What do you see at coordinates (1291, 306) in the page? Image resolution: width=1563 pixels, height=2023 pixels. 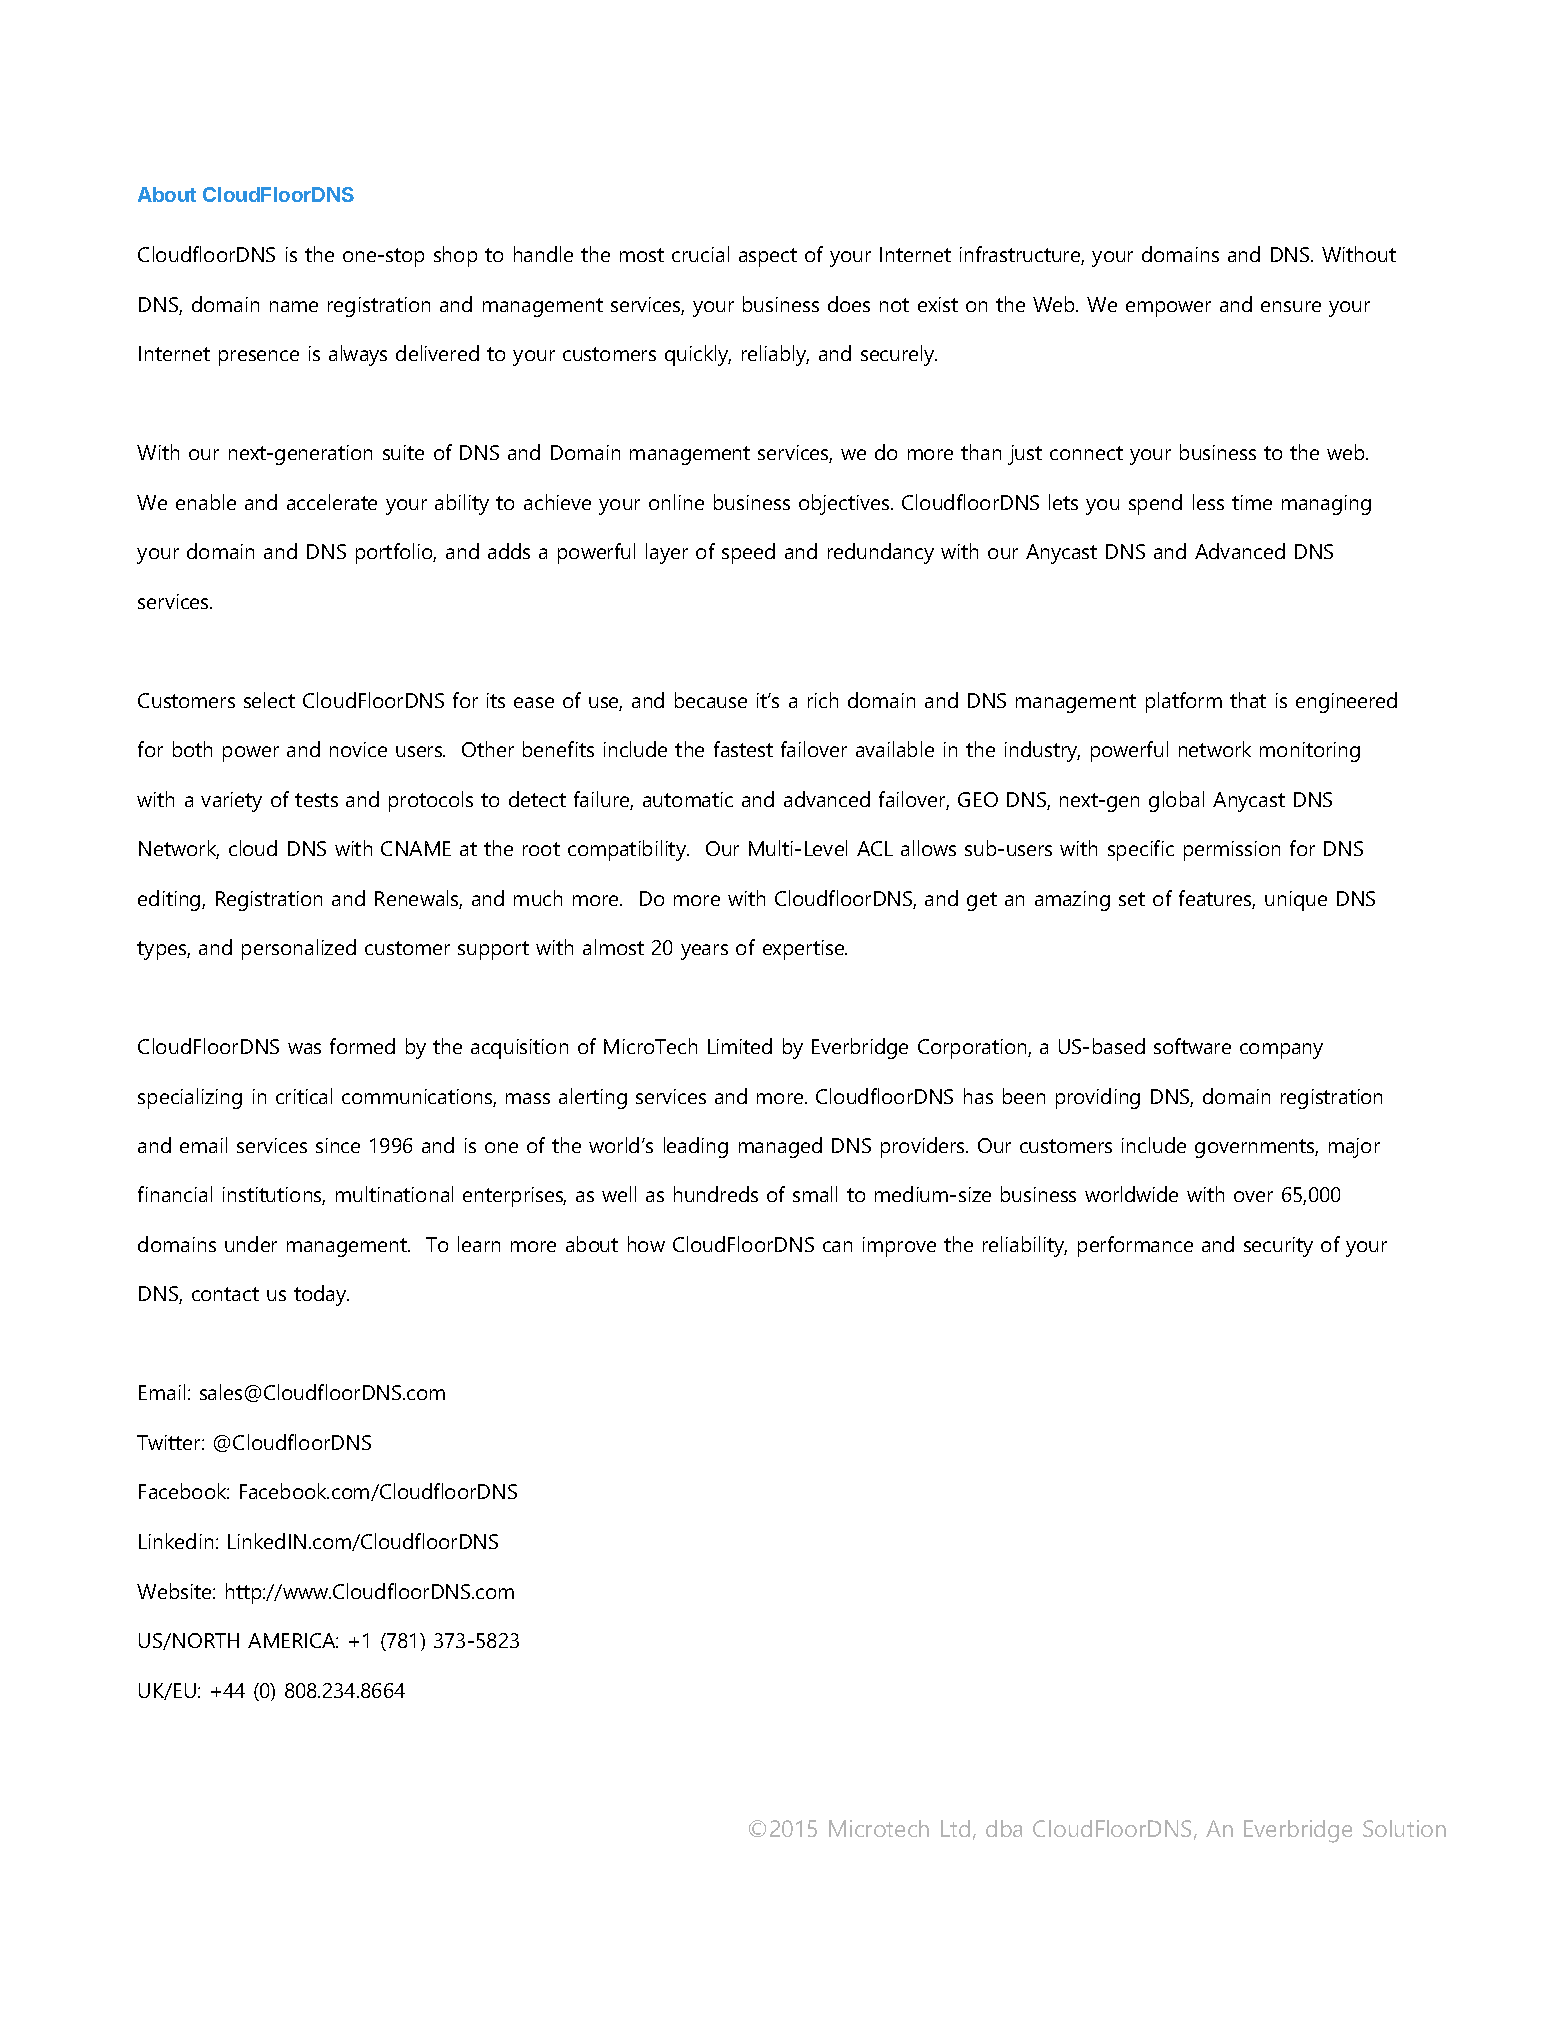 I see `ensure` at bounding box center [1291, 306].
